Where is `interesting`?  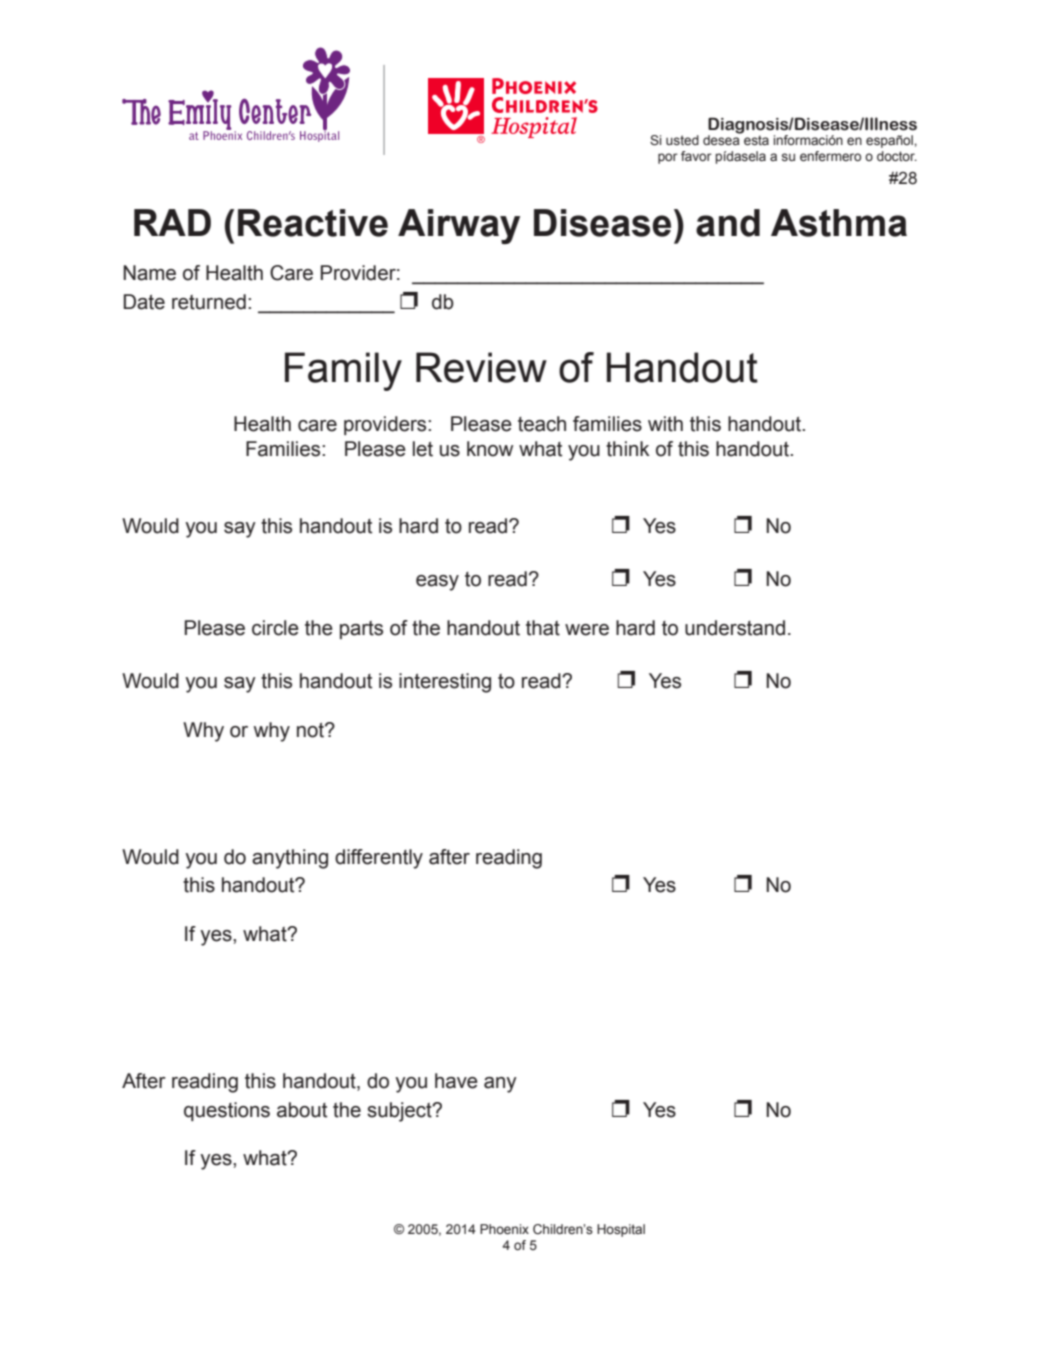
interesting is located at coordinates (445, 683).
